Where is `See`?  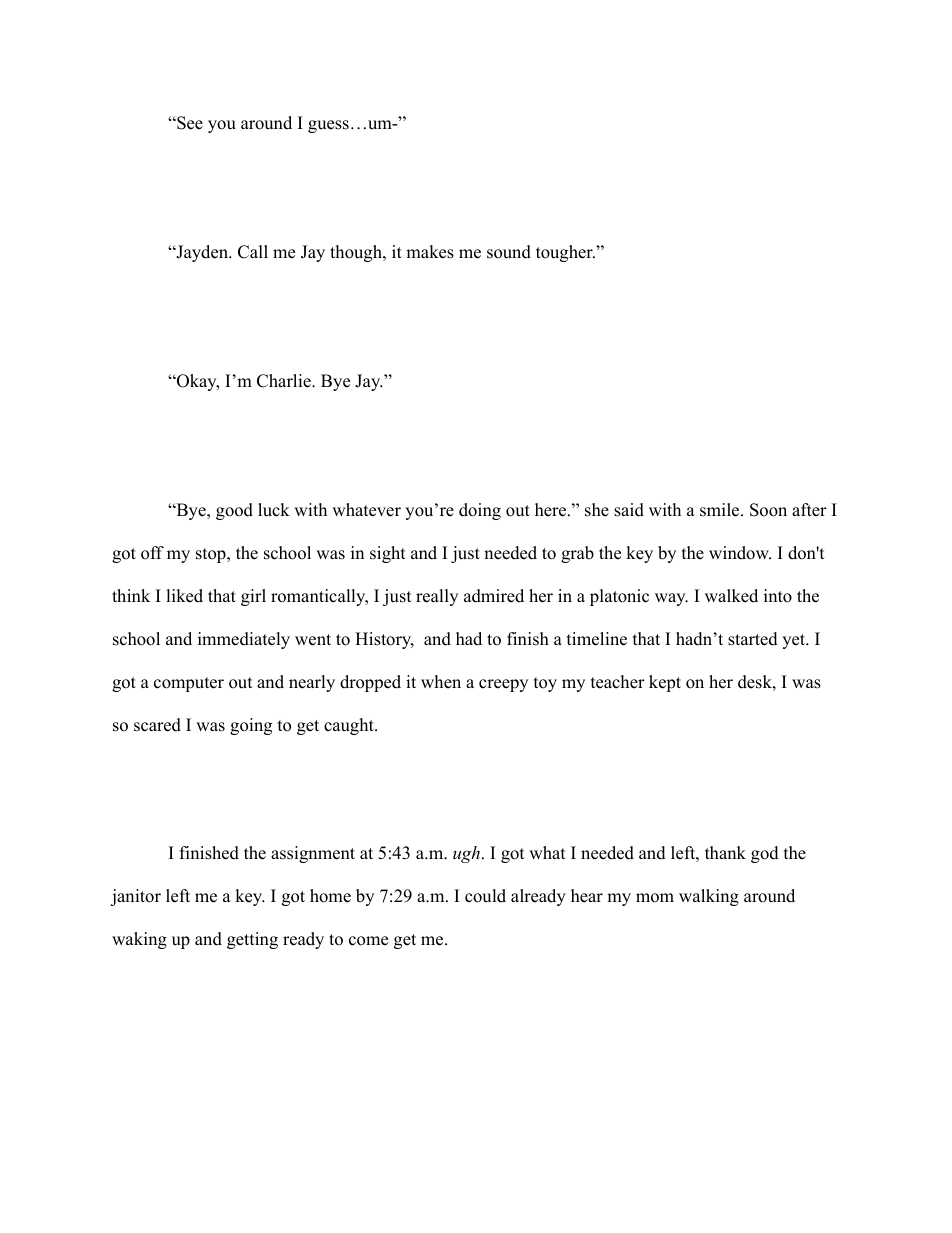
See is located at coordinates (189, 123).
